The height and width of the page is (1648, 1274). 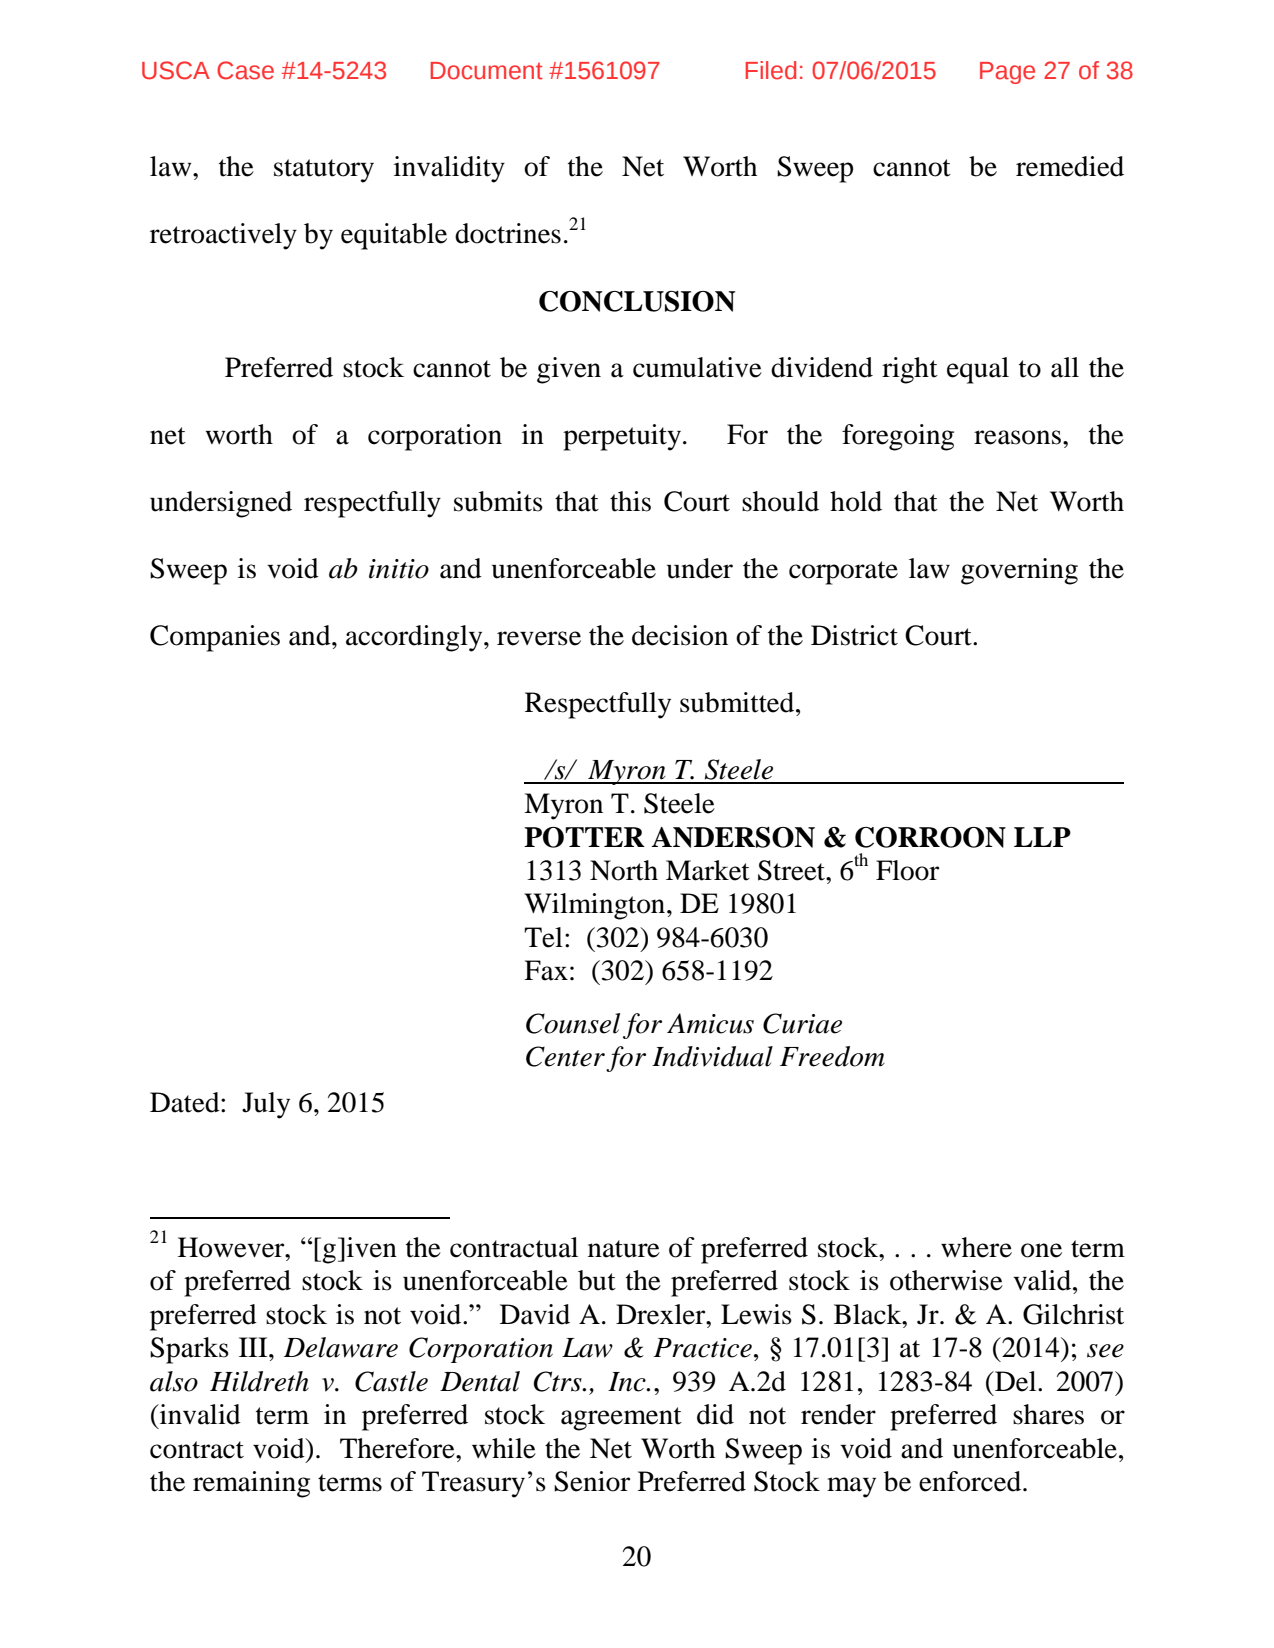 I want to click on agreement, so click(x=621, y=1419).
